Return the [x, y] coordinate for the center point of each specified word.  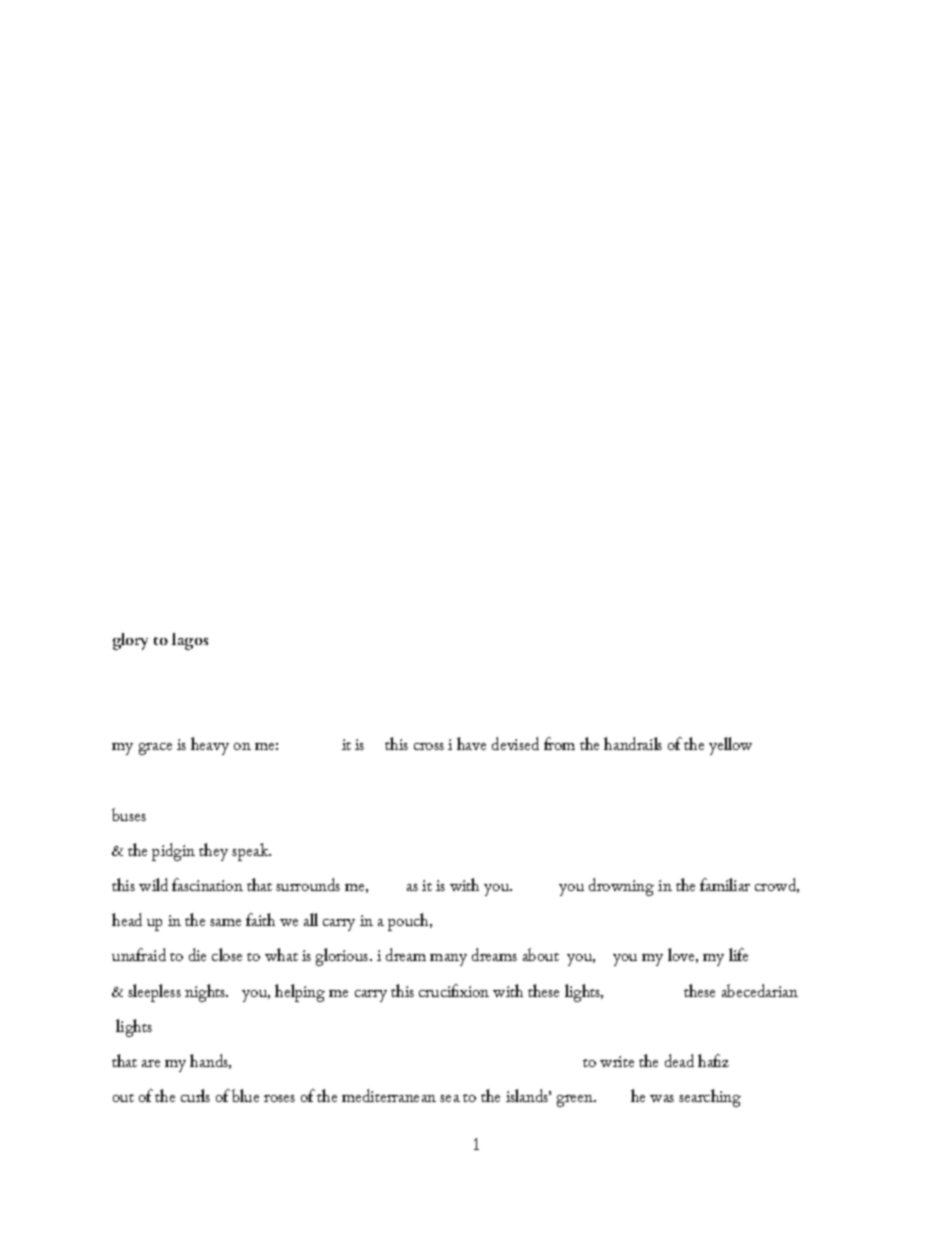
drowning [621, 887]
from [559, 743]
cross [429, 746]
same [225, 922]
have [471, 743]
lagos [190, 641]
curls [195, 1095]
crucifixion [454, 990]
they [213, 852]
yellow [730, 746]
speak [251, 852]
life [738, 954]
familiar [725, 884]
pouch [409, 922]
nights [206, 993]
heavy [210, 746]
